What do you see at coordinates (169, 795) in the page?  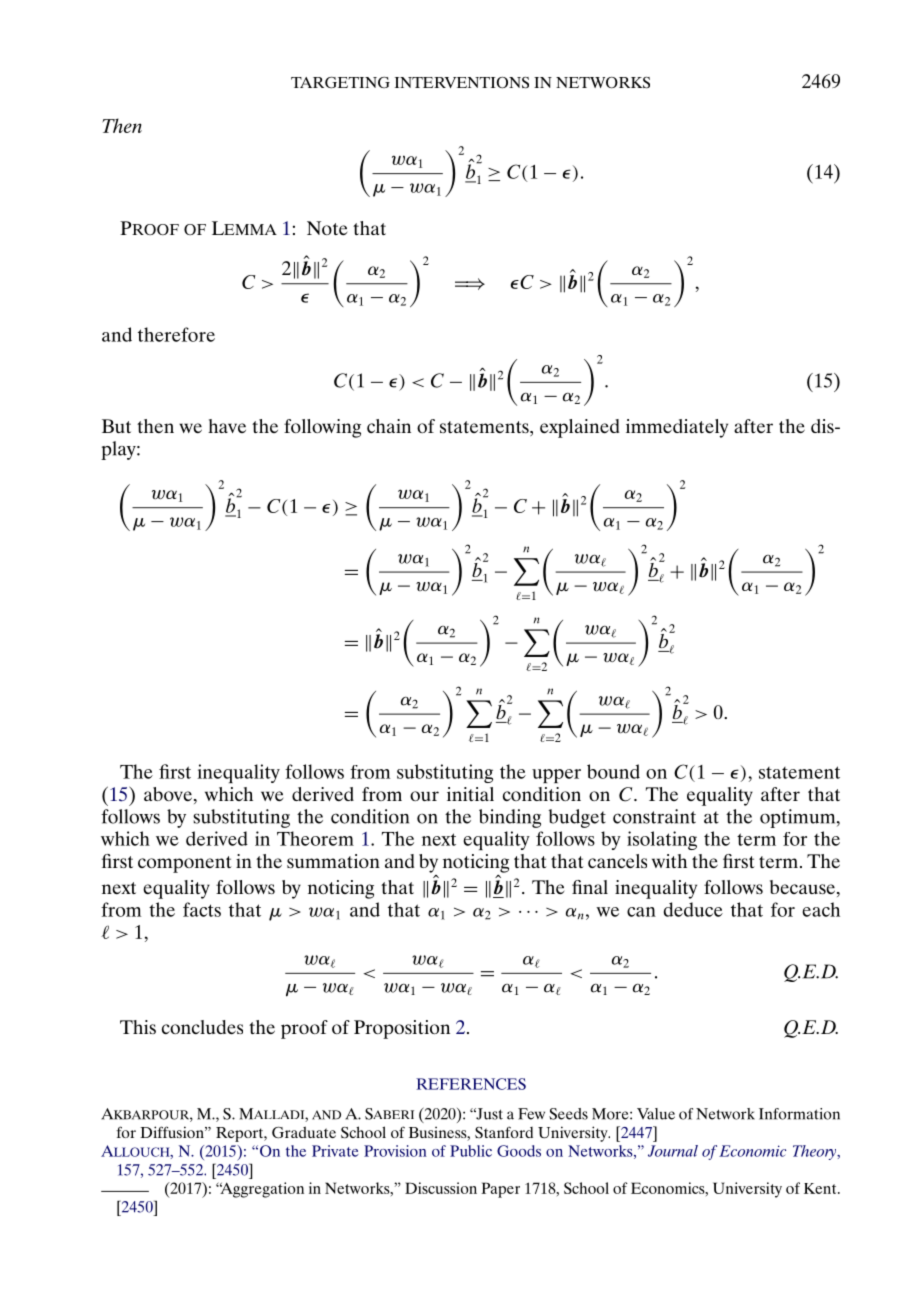 I see `above` at bounding box center [169, 795].
